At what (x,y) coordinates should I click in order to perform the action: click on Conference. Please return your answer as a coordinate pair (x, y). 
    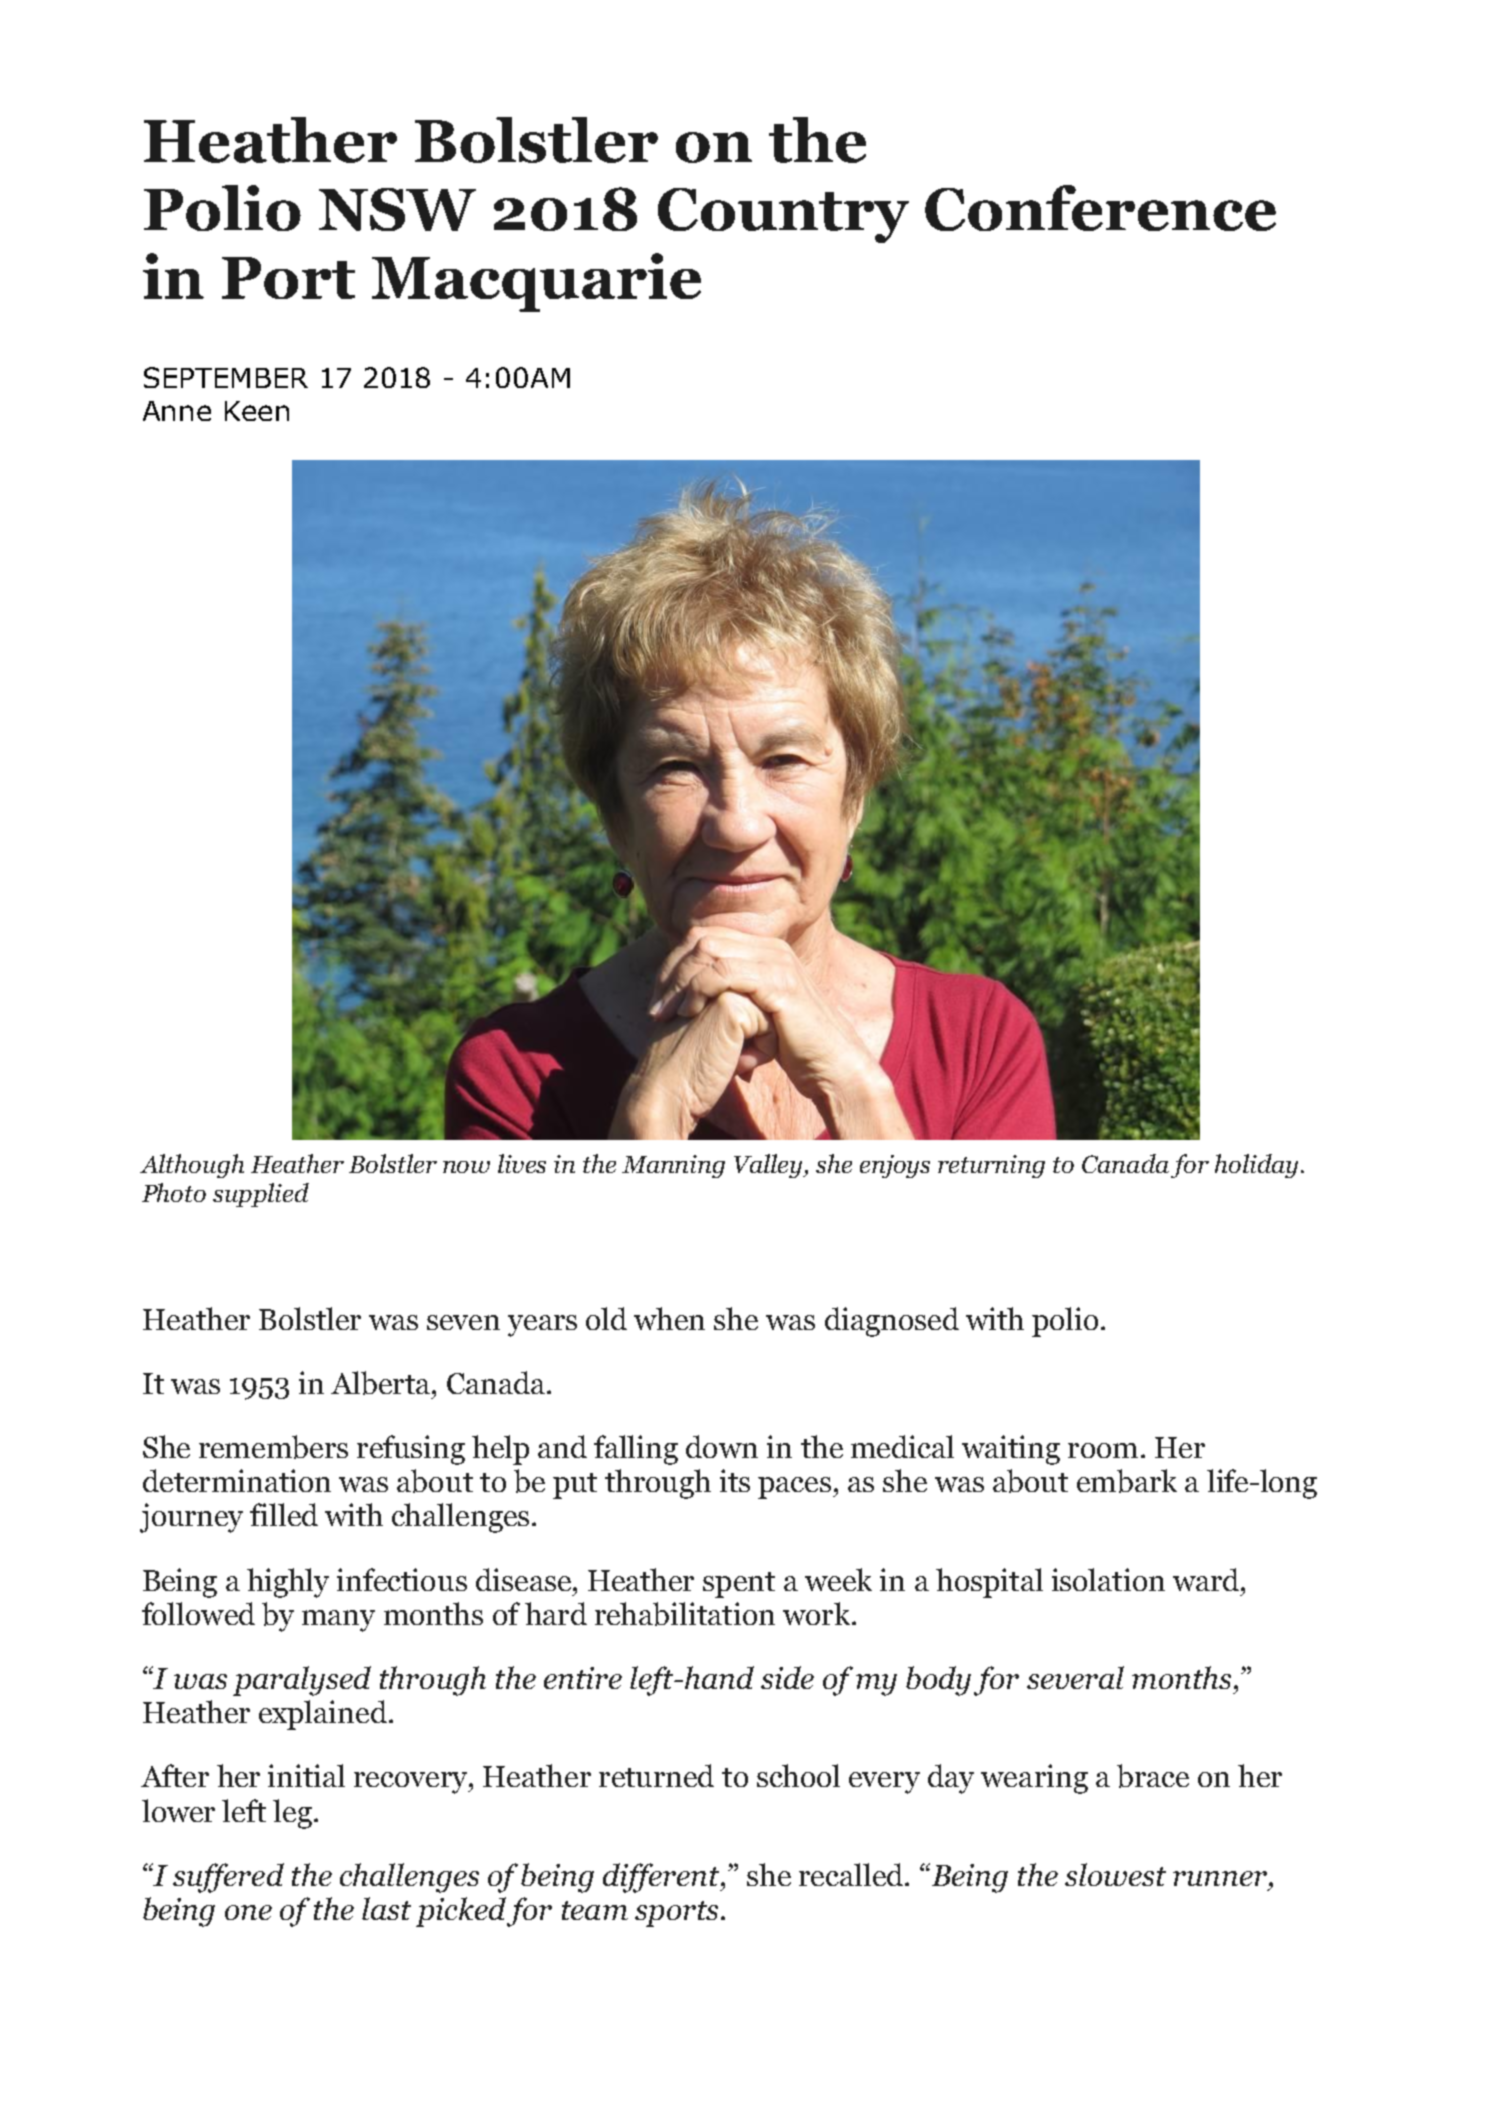
    Looking at the image, I should click on (1100, 208).
